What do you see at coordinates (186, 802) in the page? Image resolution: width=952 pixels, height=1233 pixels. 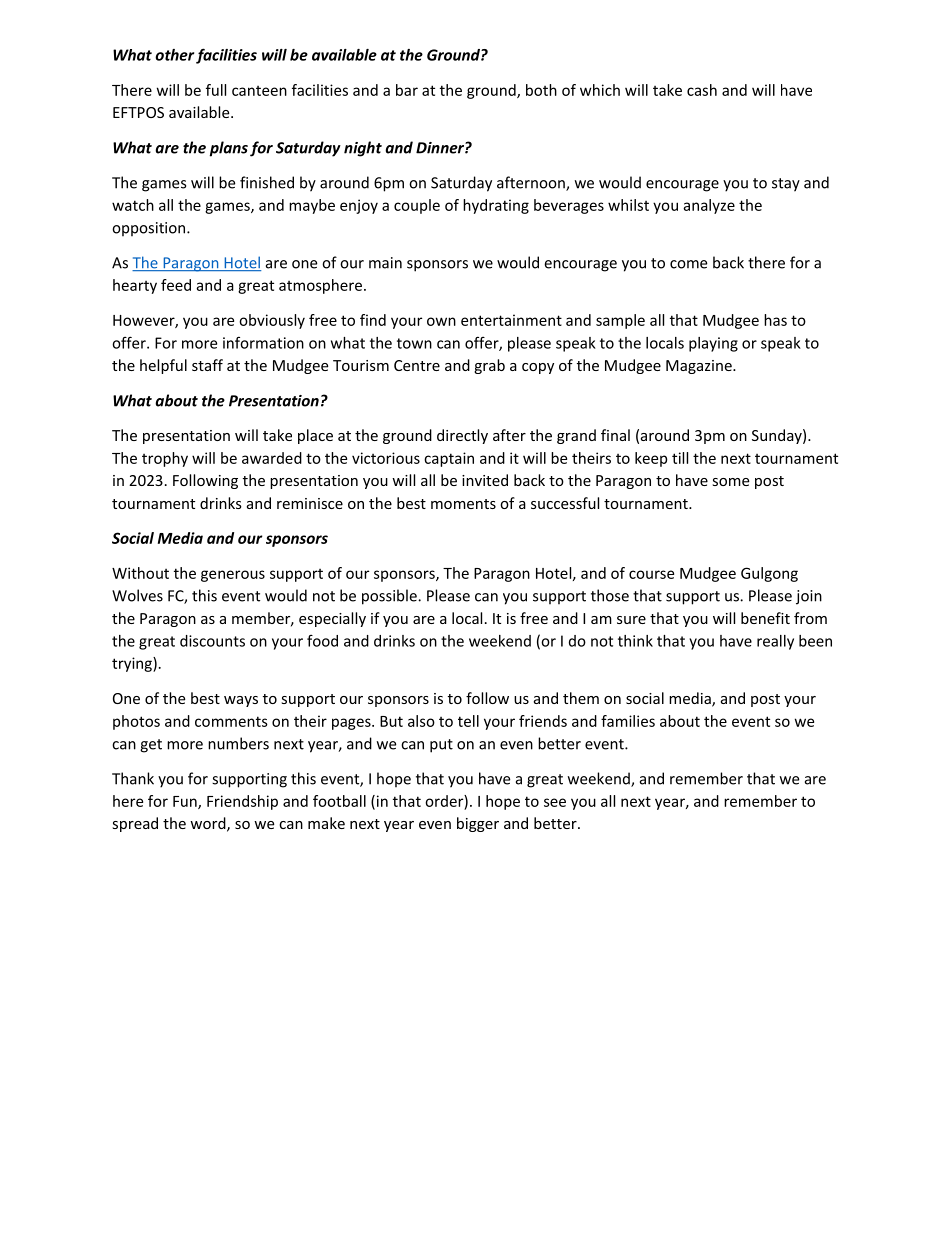 I see `Fun` at bounding box center [186, 802].
